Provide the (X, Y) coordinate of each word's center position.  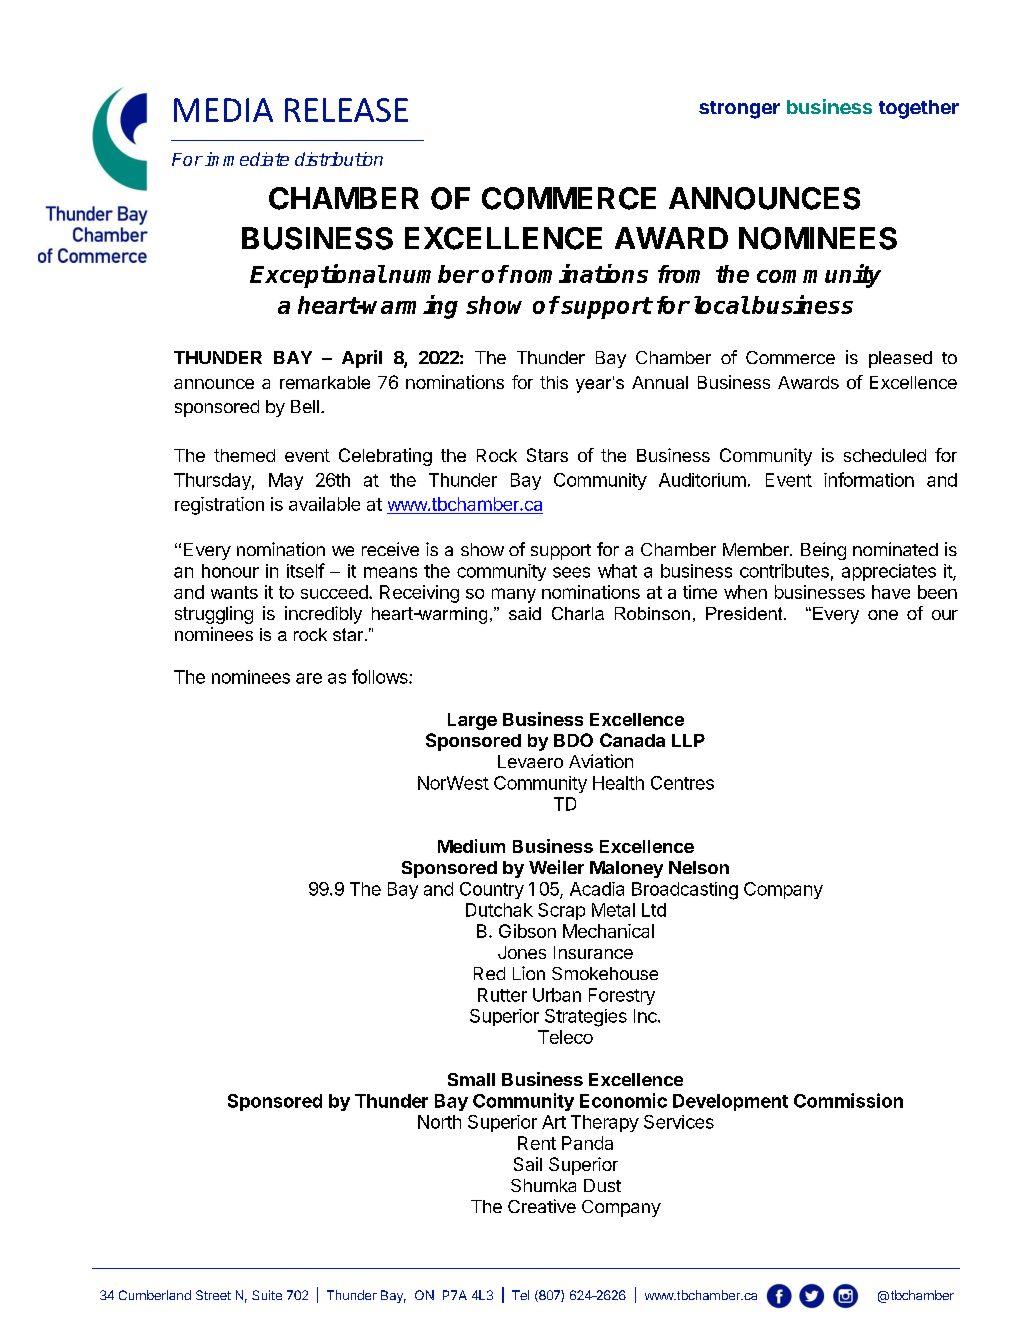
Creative (542, 1206)
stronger (739, 110)
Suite (267, 1295)
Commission (848, 1100)
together (919, 109)
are (309, 678)
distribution (339, 159)
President (745, 613)
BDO (573, 740)
